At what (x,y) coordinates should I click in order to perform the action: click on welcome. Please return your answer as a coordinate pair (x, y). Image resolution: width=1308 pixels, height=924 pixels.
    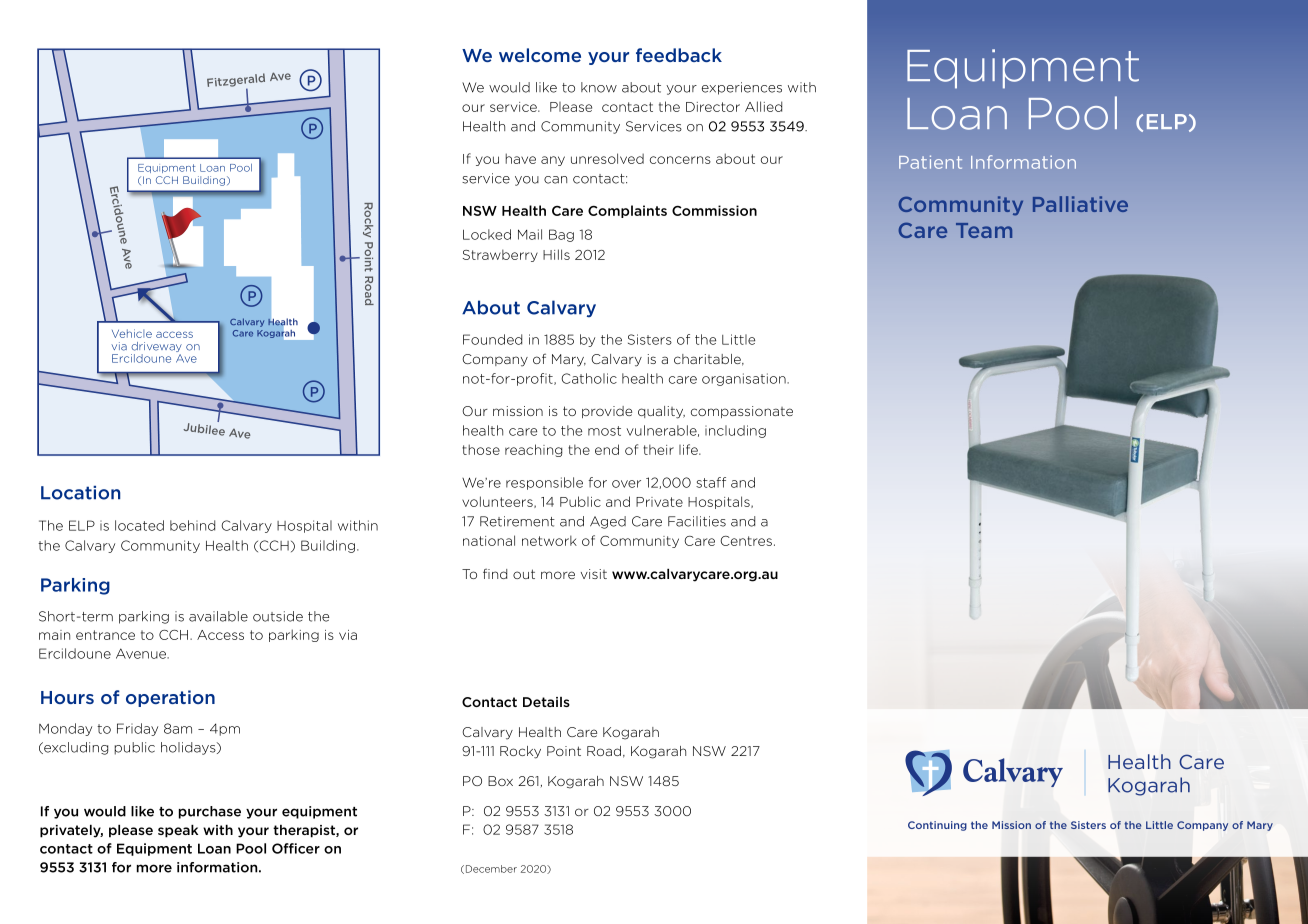
    Looking at the image, I should click on (540, 55).
